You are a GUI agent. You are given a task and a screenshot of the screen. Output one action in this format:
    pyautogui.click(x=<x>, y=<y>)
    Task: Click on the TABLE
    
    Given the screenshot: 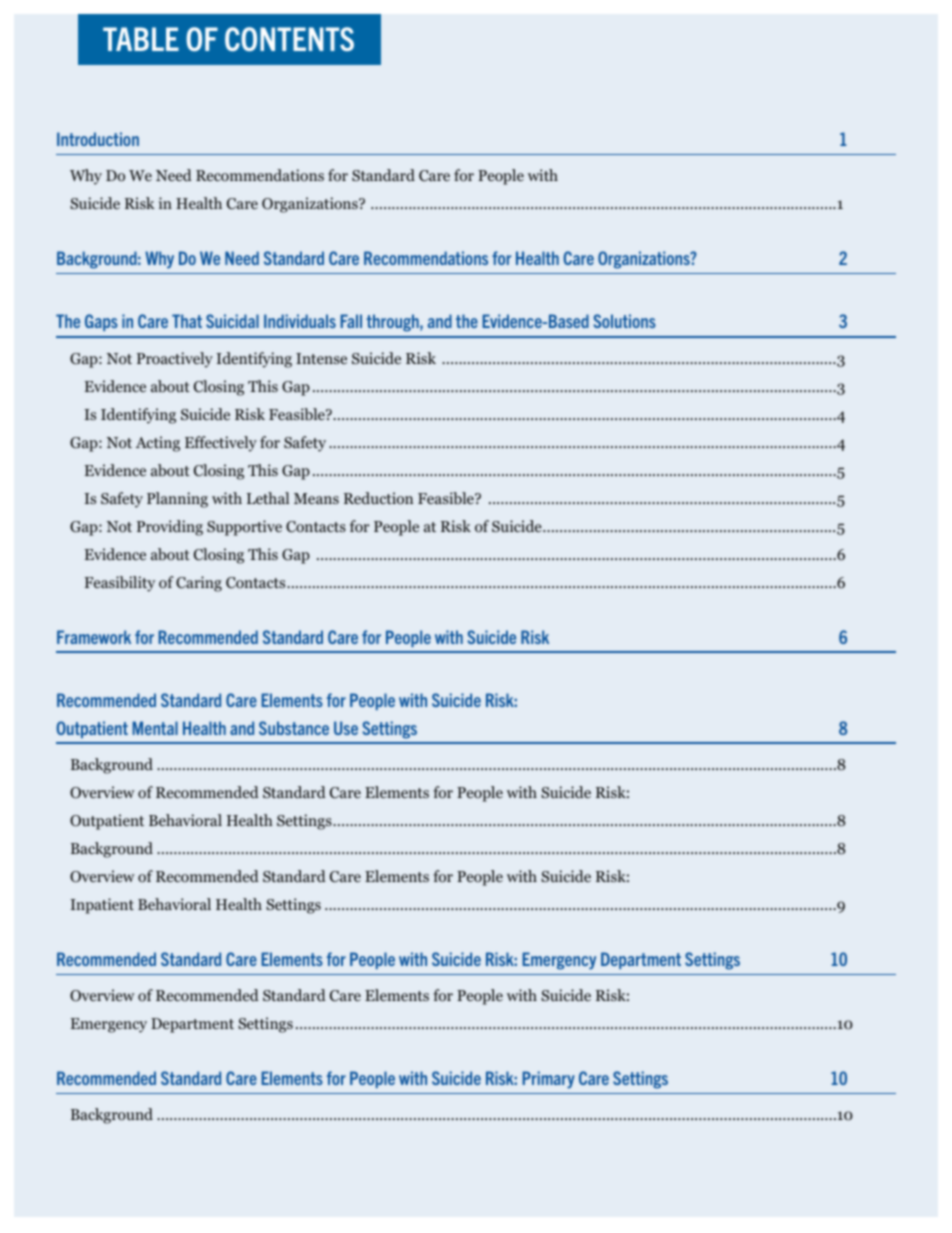 What is the action you would take?
    pyautogui.click(x=141, y=39)
